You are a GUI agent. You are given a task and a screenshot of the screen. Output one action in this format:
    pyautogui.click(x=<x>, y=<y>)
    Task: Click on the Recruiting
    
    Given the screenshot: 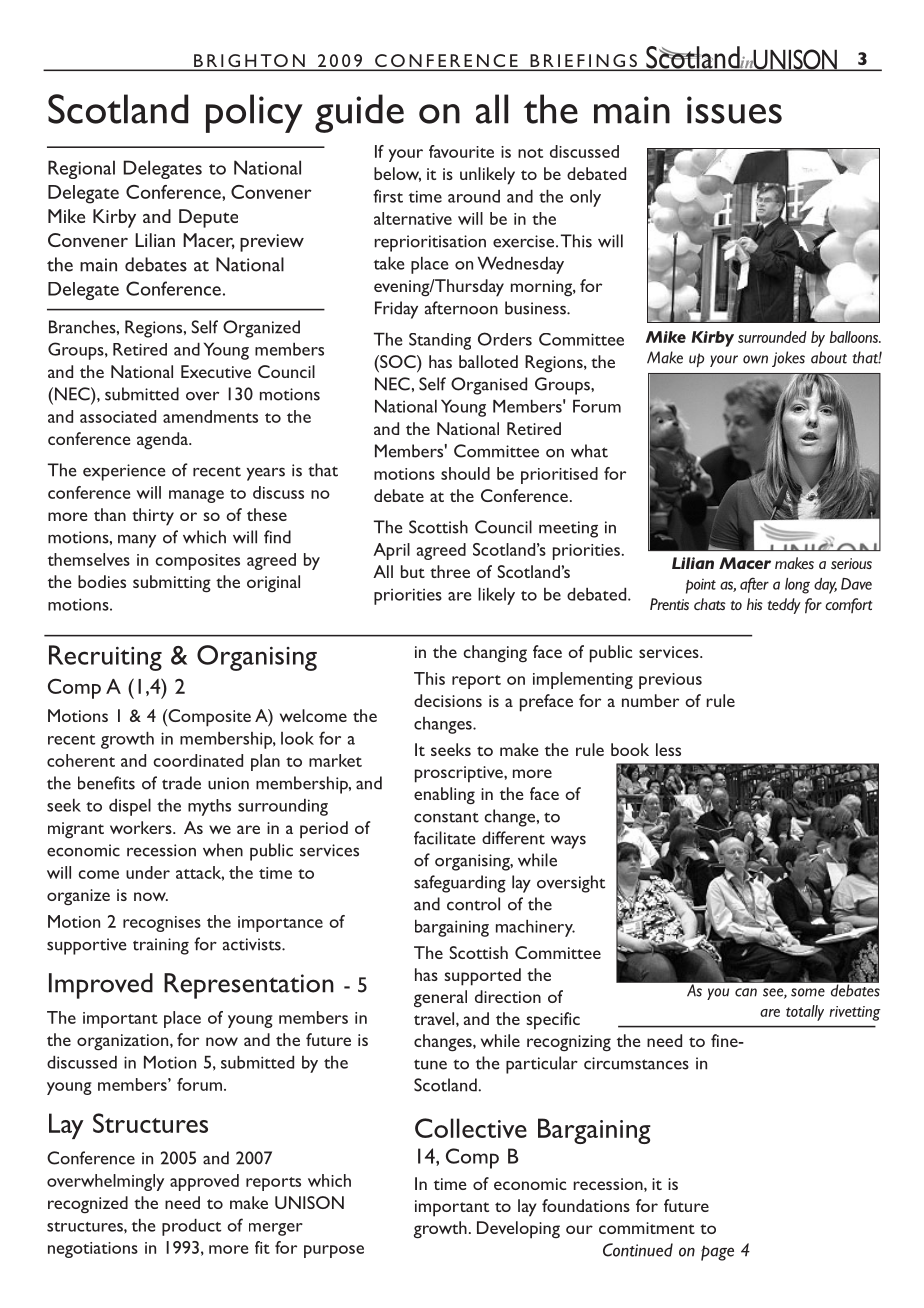 What is the action you would take?
    pyautogui.click(x=105, y=658)
